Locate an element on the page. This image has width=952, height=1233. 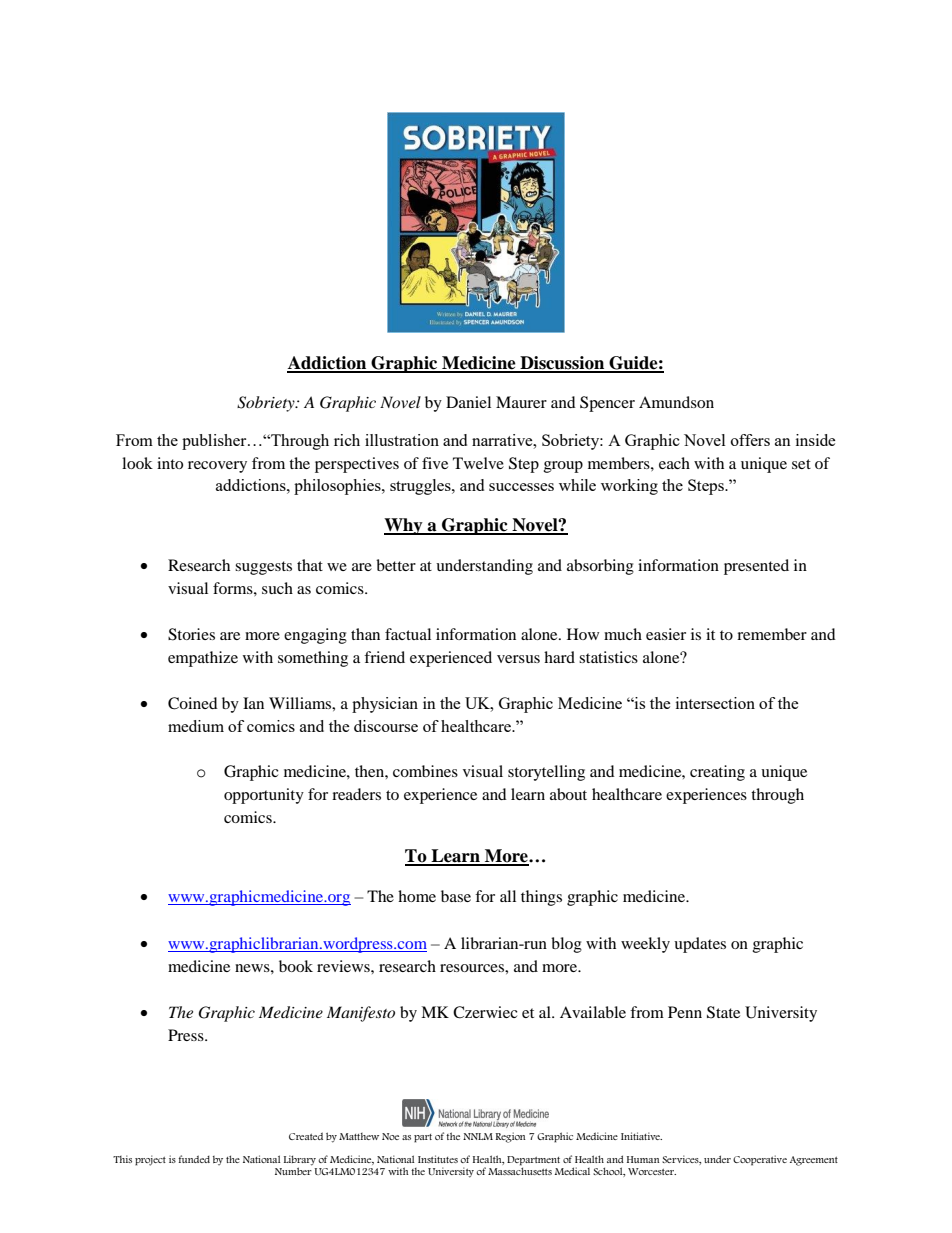
funded is located at coordinates (194, 1159).
